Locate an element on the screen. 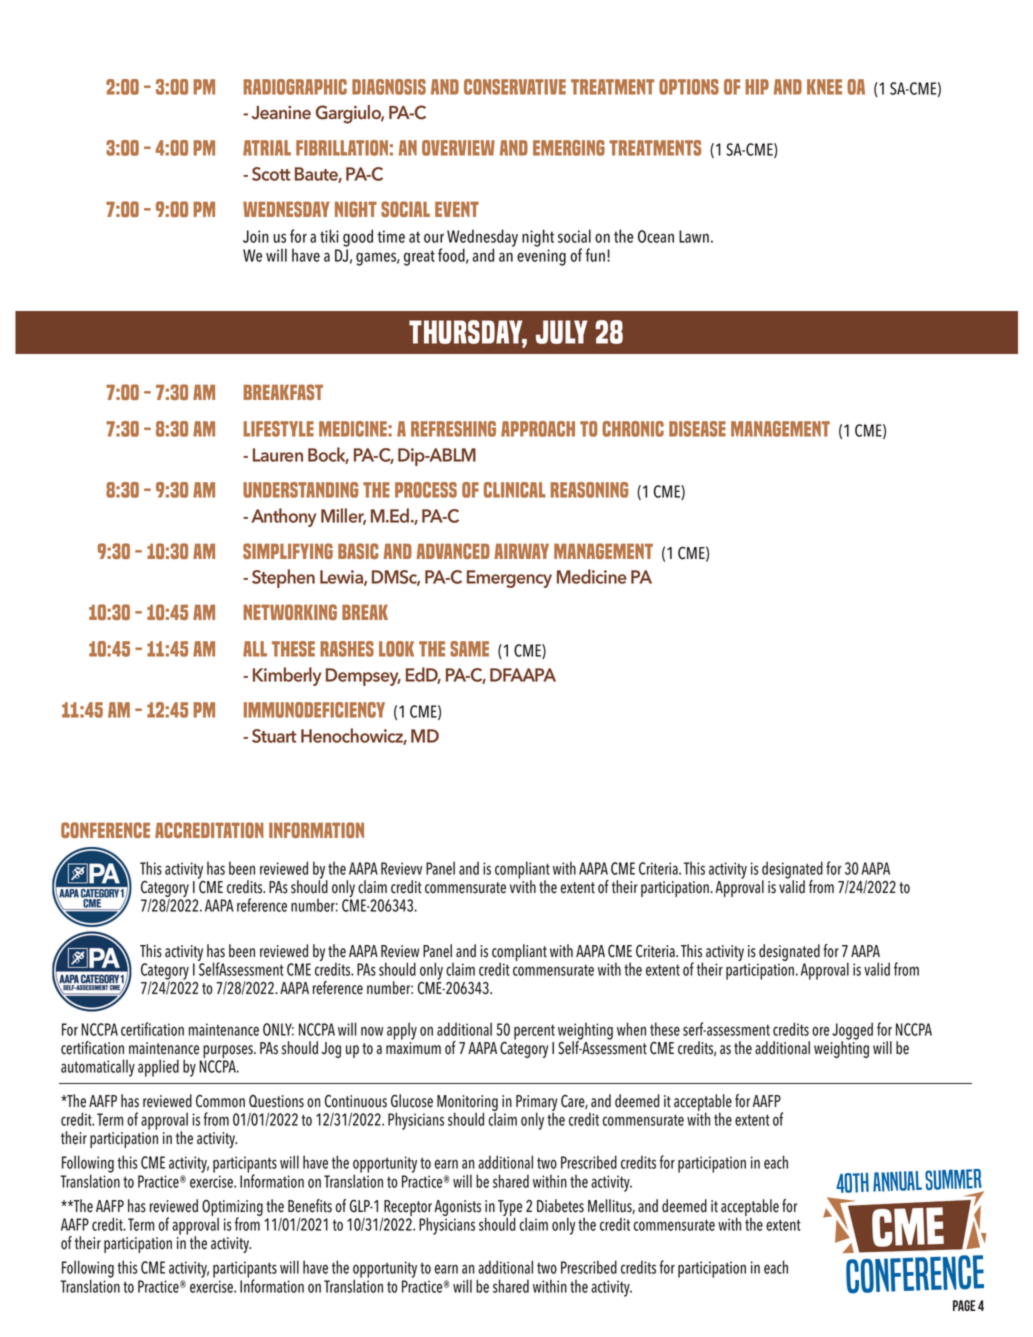  ATRIAL is located at coordinates (267, 148).
